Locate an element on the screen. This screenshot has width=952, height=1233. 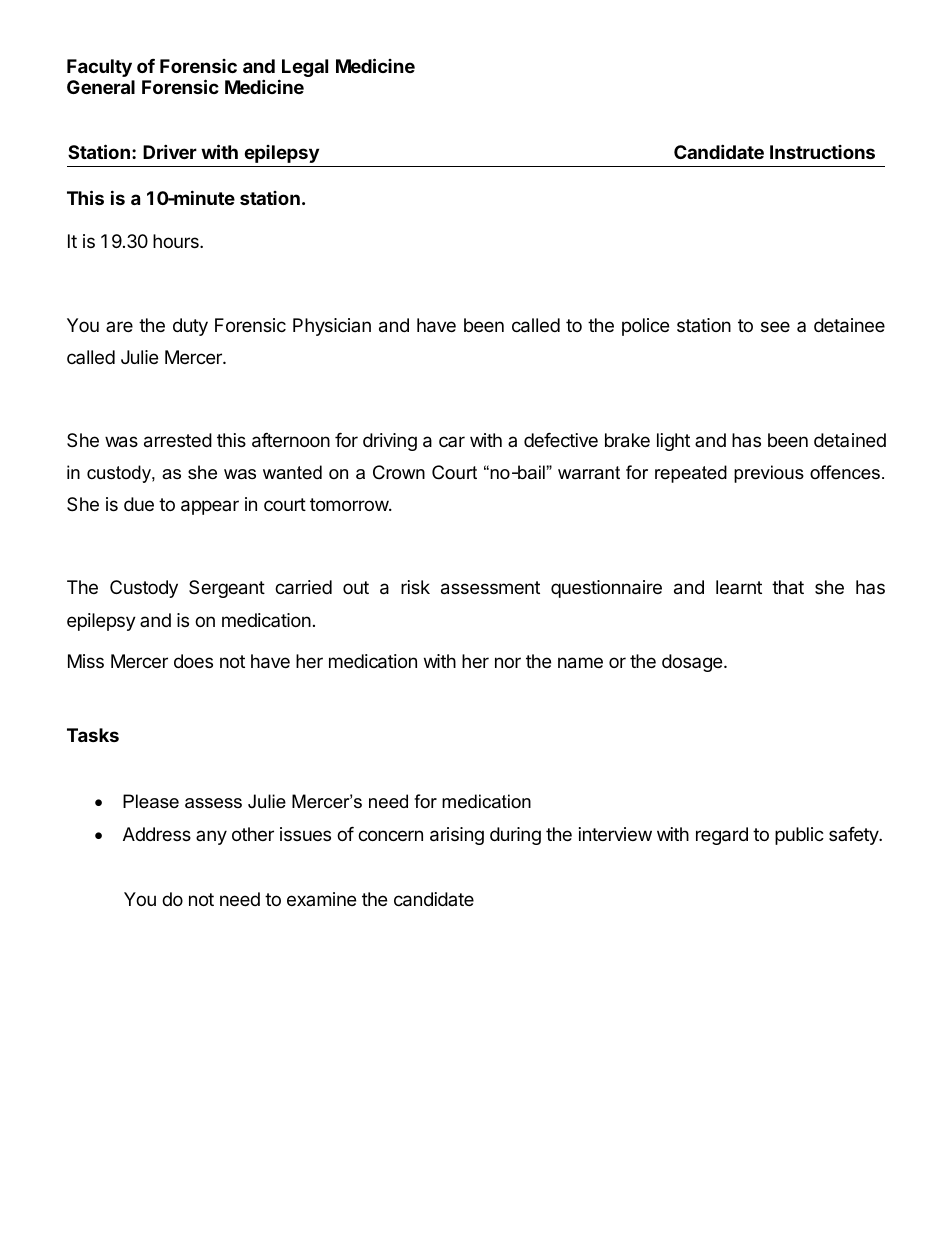
detained is located at coordinates (850, 440).
